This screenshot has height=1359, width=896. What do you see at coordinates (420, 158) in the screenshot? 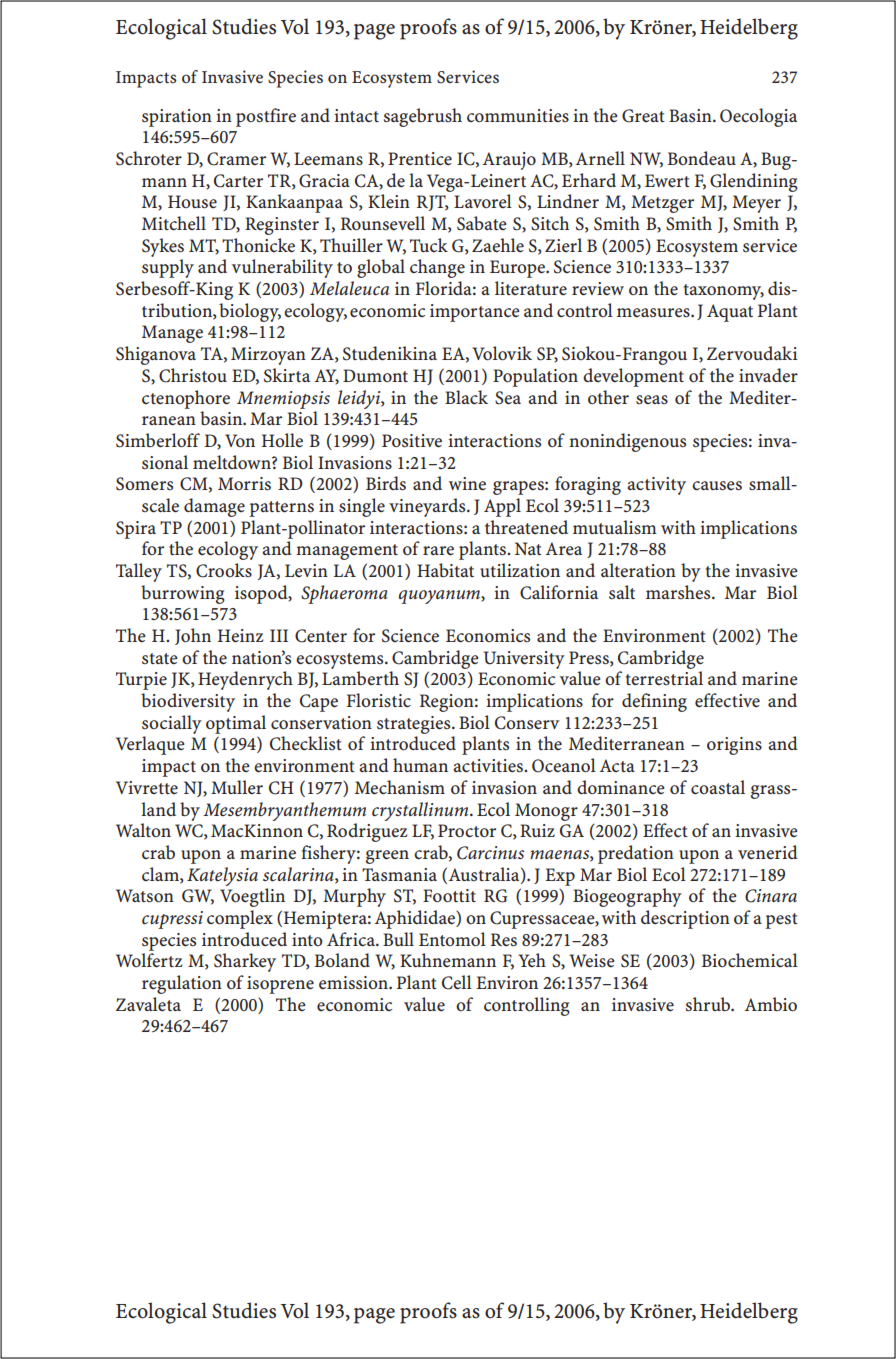
I see `Prentice` at bounding box center [420, 158].
